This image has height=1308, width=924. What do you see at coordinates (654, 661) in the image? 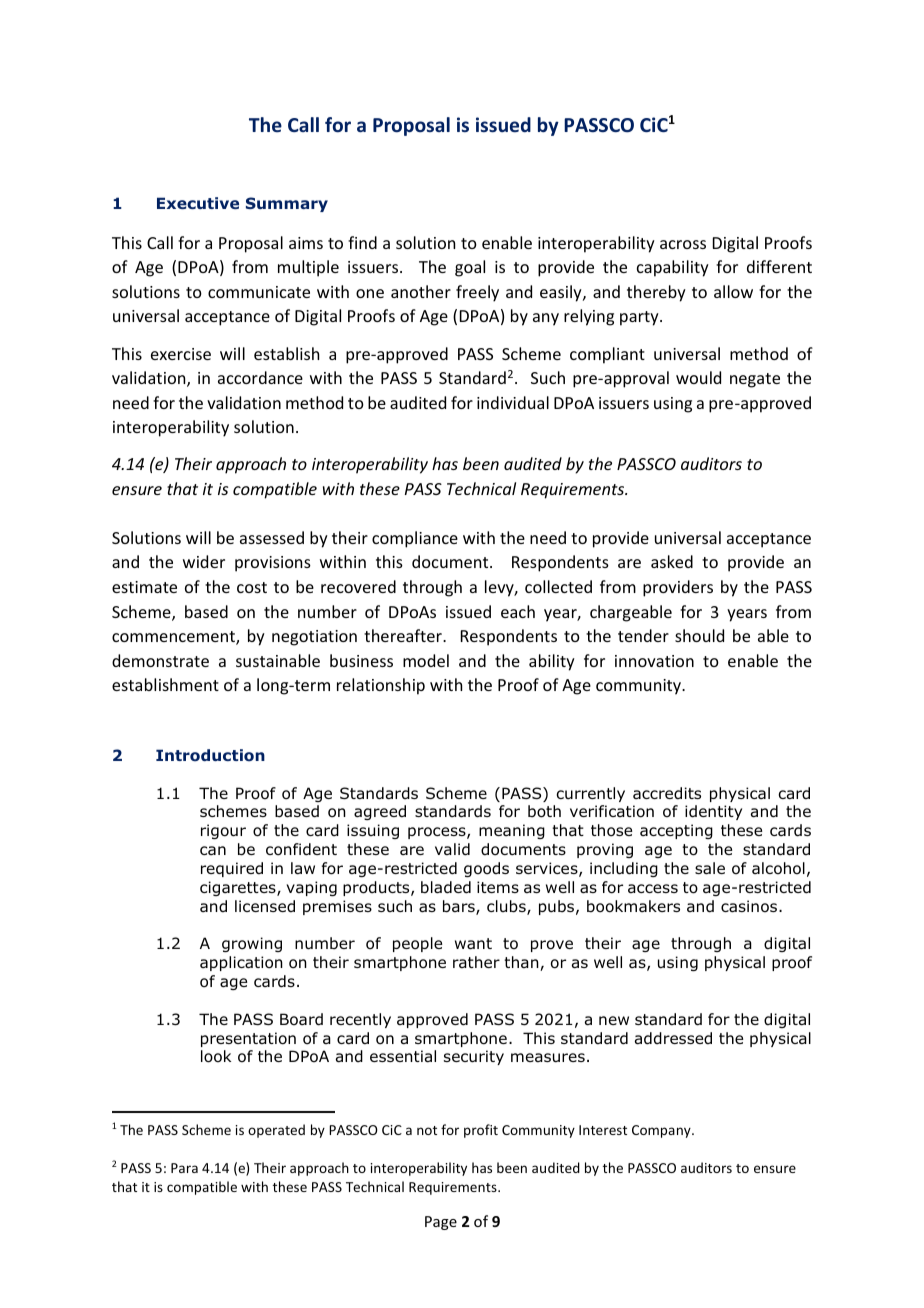
I see `innovation` at bounding box center [654, 661].
